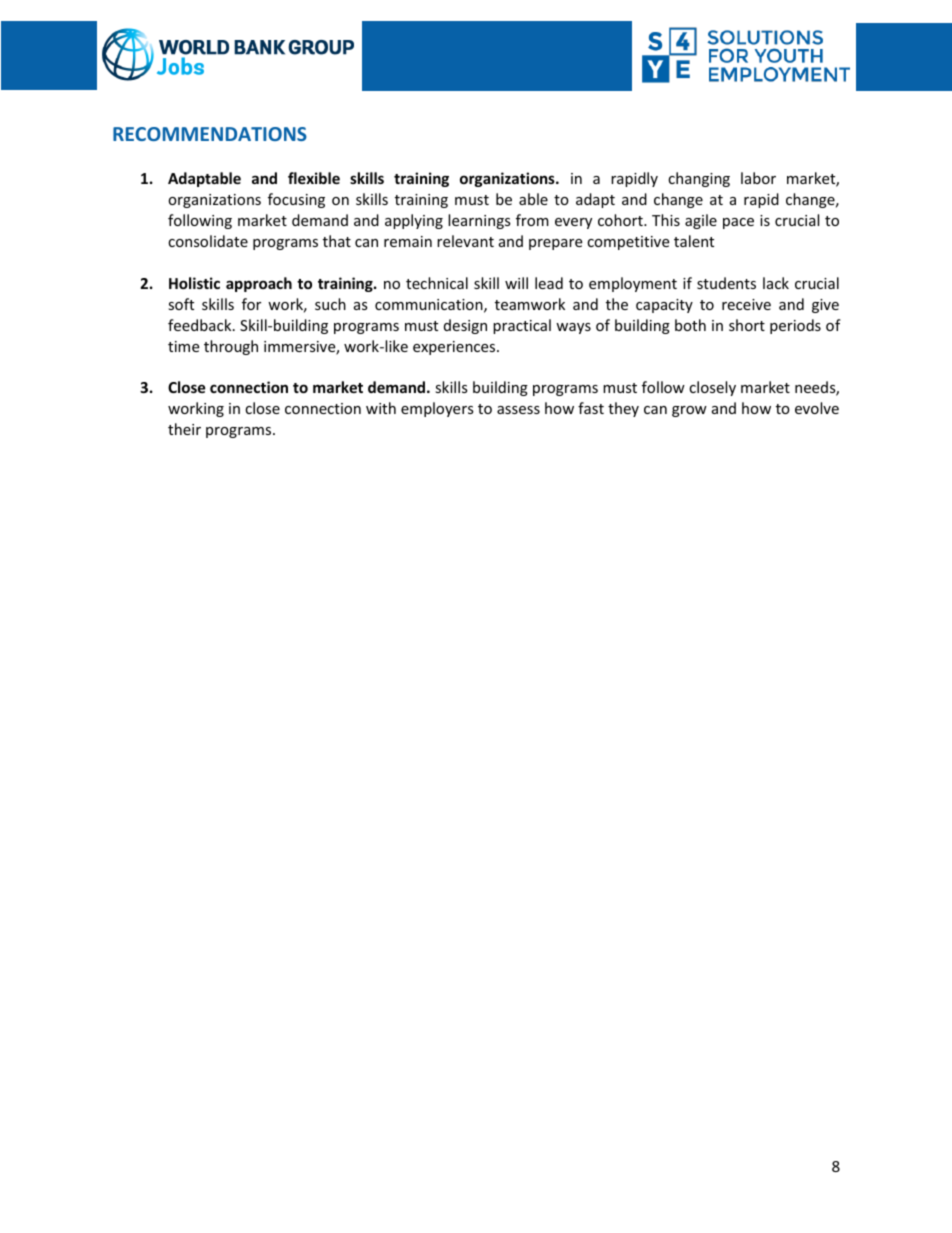  Describe the element at coordinates (231, 347) in the page. I see `through` at that location.
